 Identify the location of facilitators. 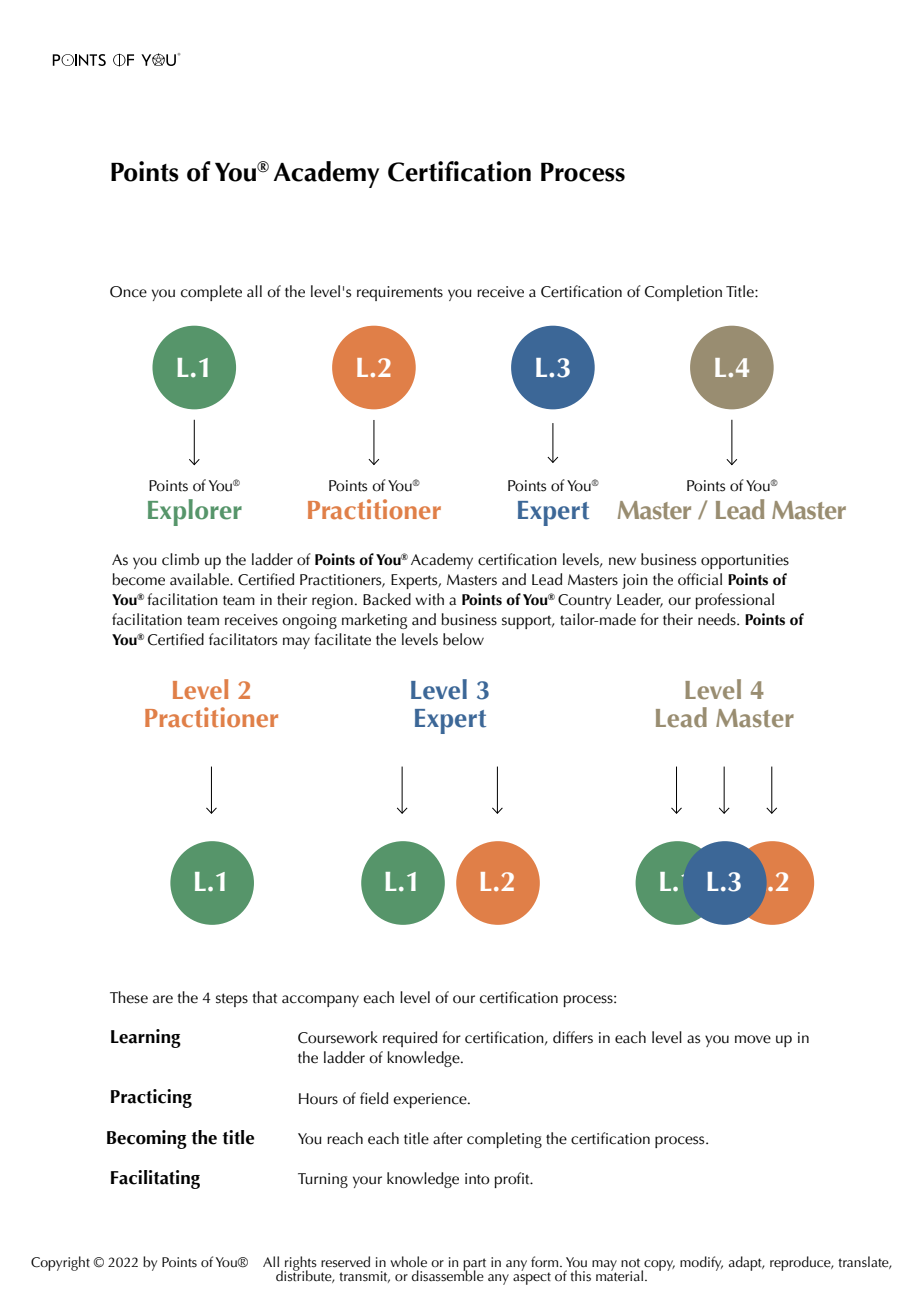
(243, 639).
